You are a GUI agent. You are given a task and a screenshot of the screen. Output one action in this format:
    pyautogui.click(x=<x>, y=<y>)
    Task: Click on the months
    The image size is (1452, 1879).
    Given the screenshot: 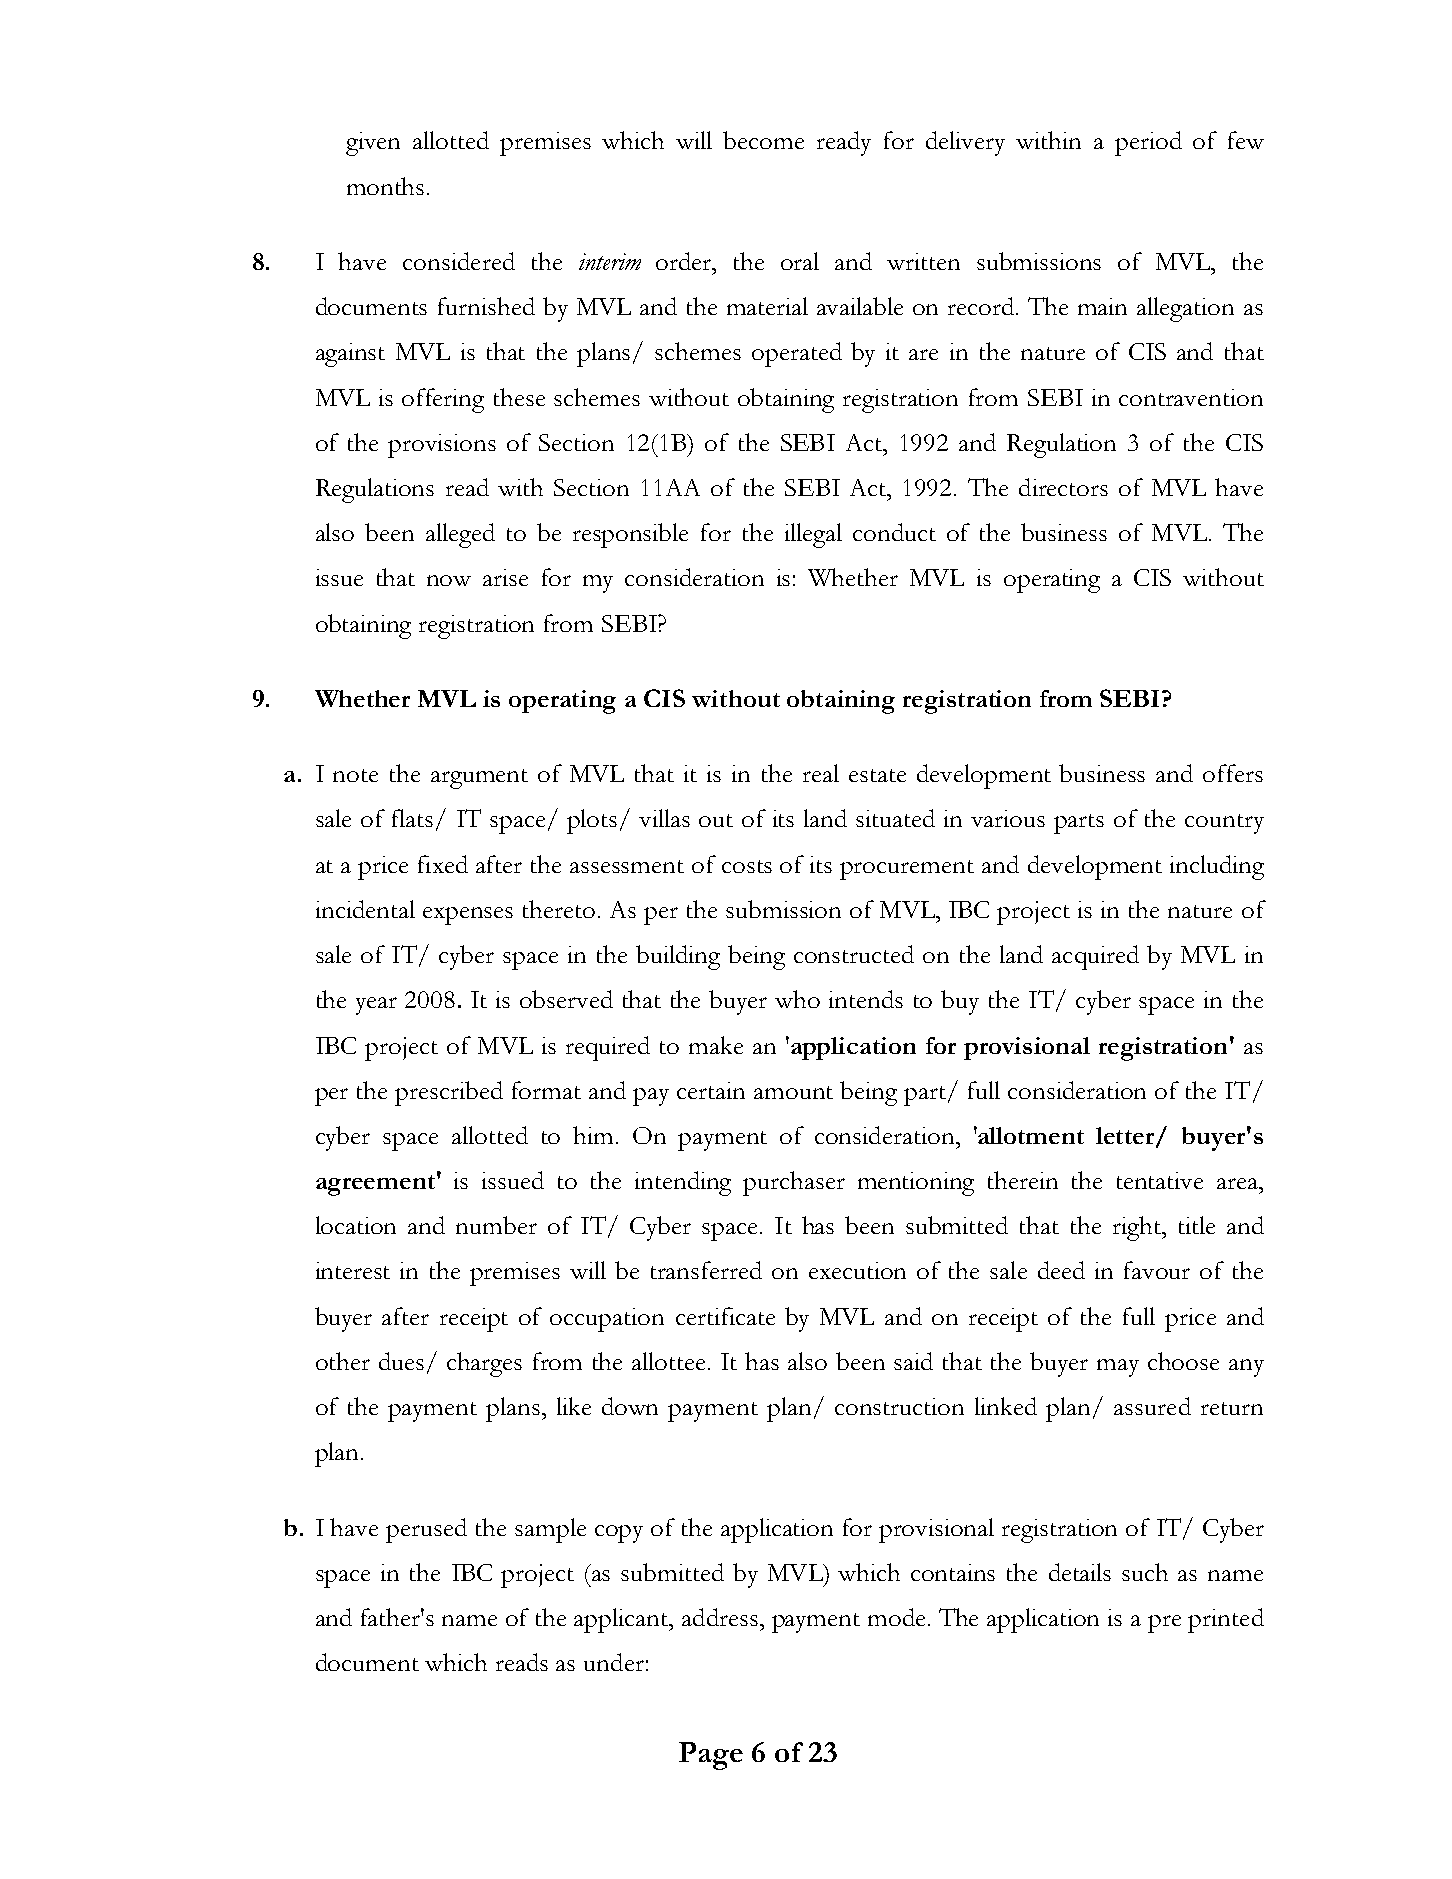 What is the action you would take?
    pyautogui.click(x=385, y=186)
